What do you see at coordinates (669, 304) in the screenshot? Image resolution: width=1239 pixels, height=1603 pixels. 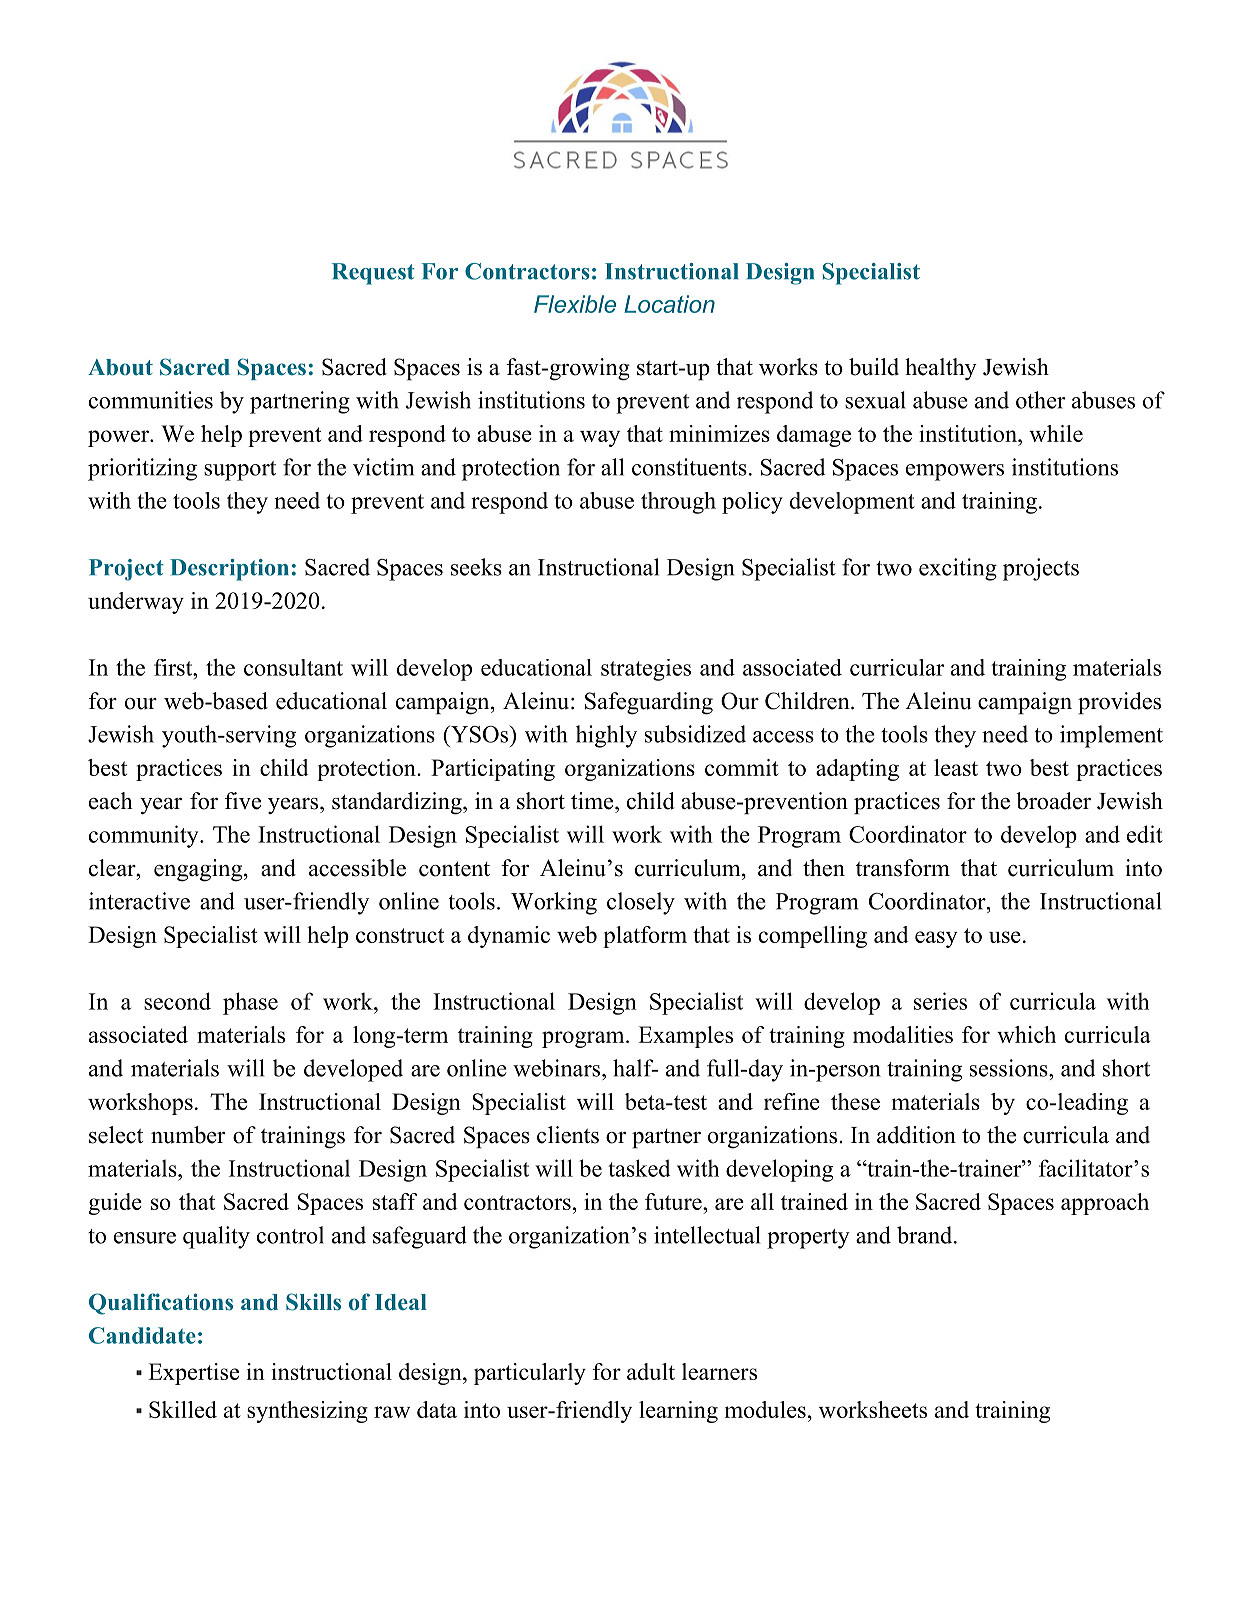 I see `Location` at bounding box center [669, 304].
